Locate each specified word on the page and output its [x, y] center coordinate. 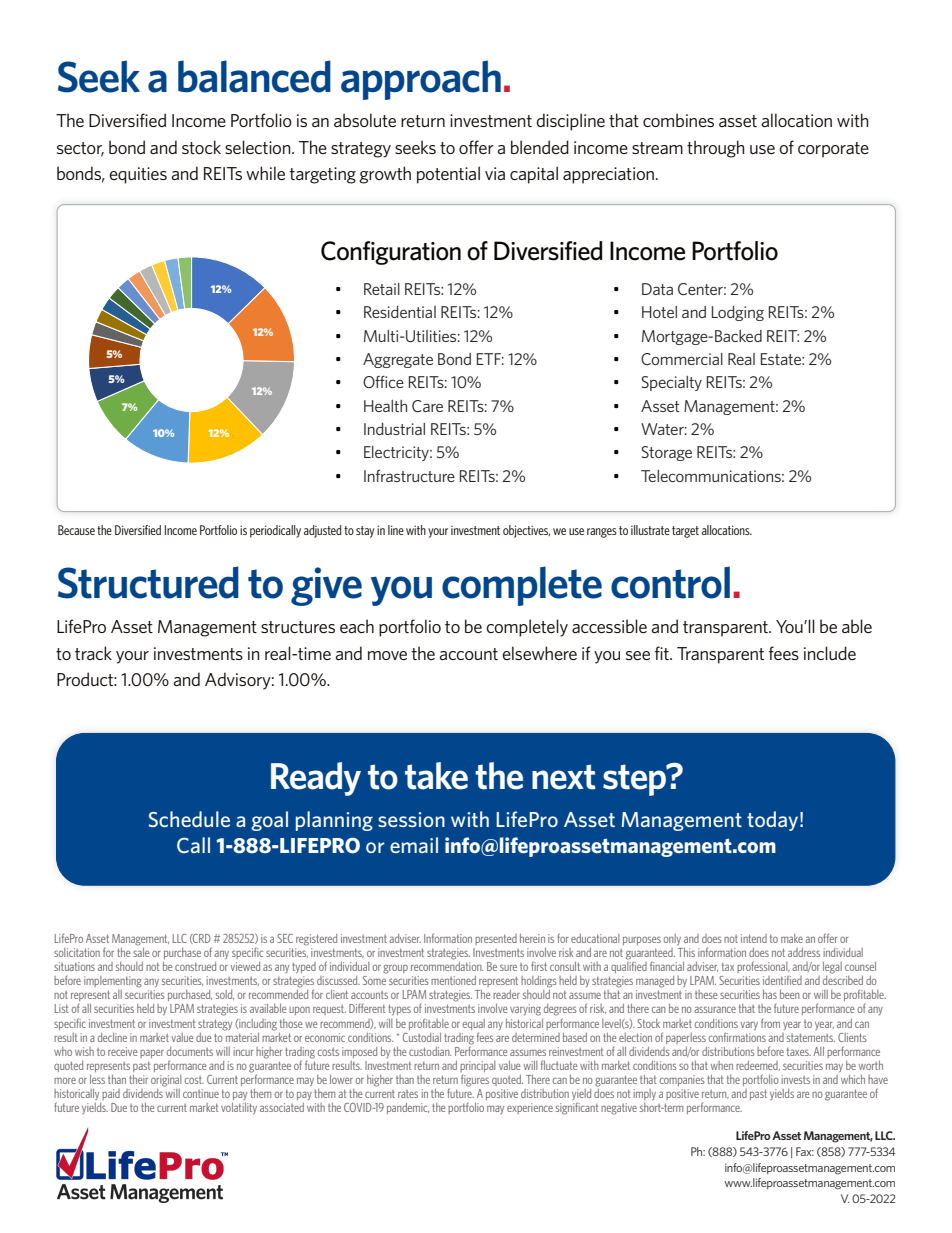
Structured [148, 582]
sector [80, 149]
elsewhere [539, 653]
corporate [833, 150]
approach [421, 80]
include [830, 653]
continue [201, 1093]
